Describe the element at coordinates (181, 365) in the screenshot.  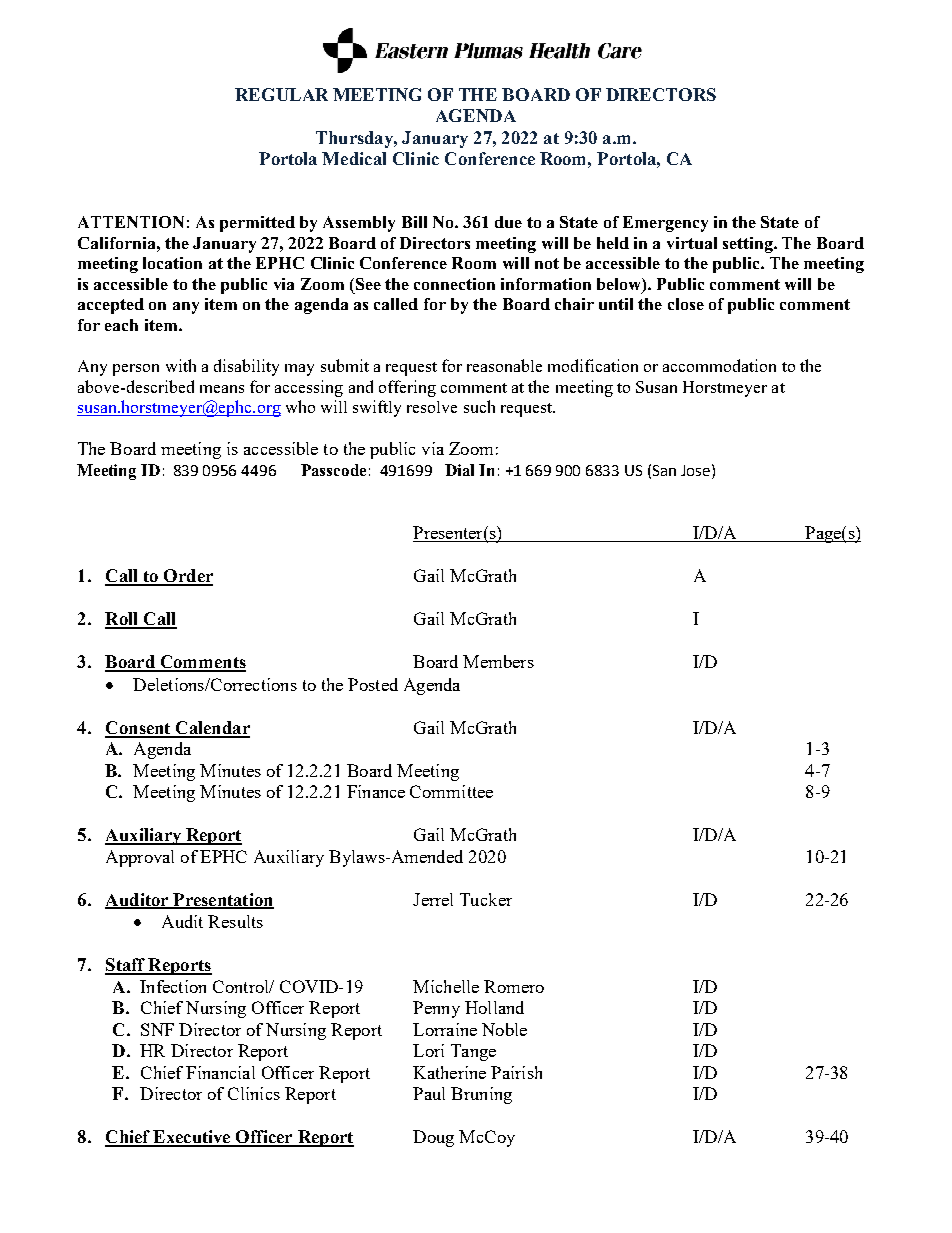
I see `with` at that location.
